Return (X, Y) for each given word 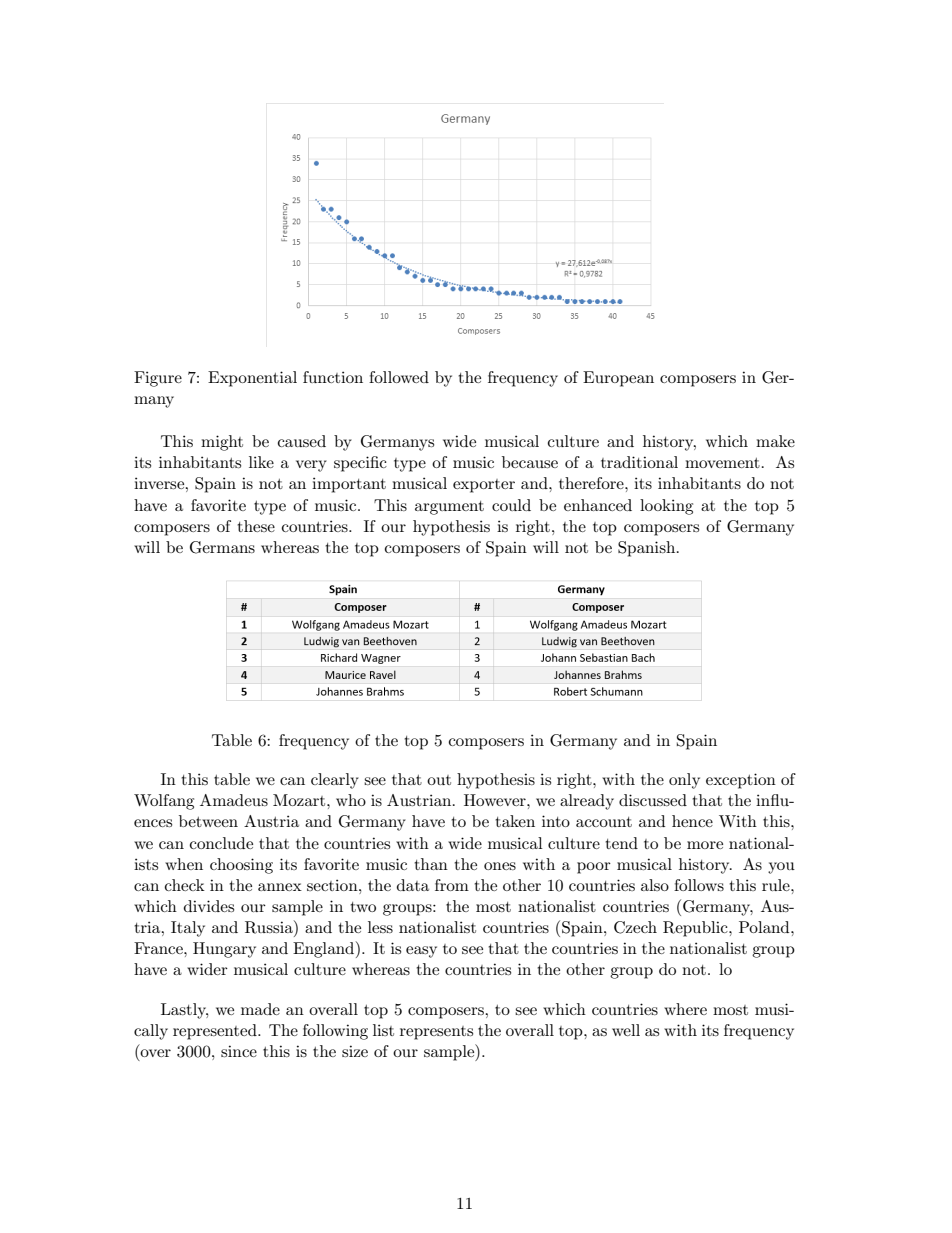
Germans (222, 547)
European (618, 379)
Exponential (252, 379)
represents (436, 1033)
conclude (221, 843)
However (496, 800)
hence (692, 821)
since (239, 1051)
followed (399, 377)
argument (449, 508)
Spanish (648, 549)
